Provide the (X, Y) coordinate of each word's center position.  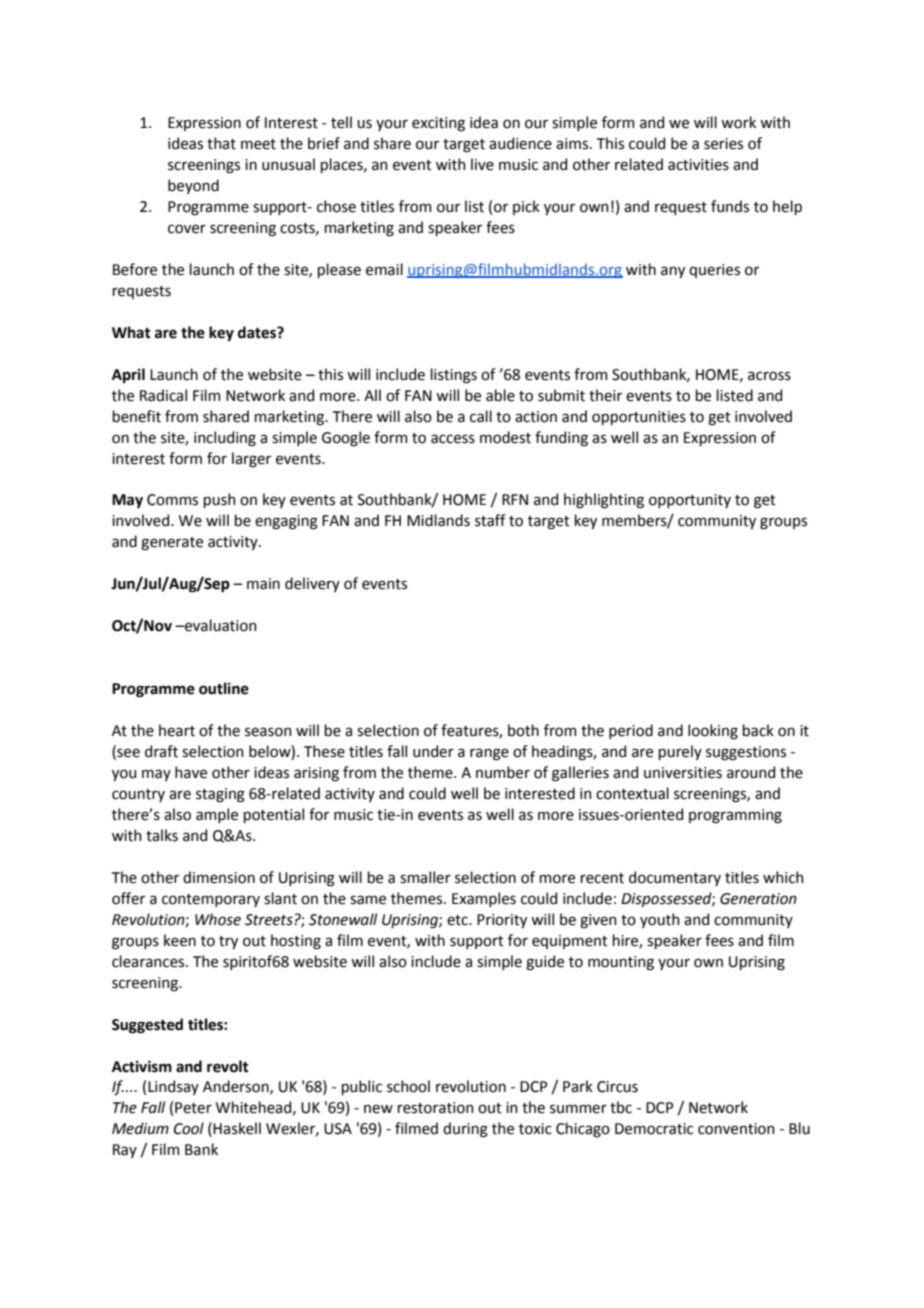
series (723, 144)
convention (736, 1129)
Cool (189, 1128)
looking (713, 732)
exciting (438, 124)
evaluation (220, 625)
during (465, 1130)
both (523, 730)
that (221, 143)
